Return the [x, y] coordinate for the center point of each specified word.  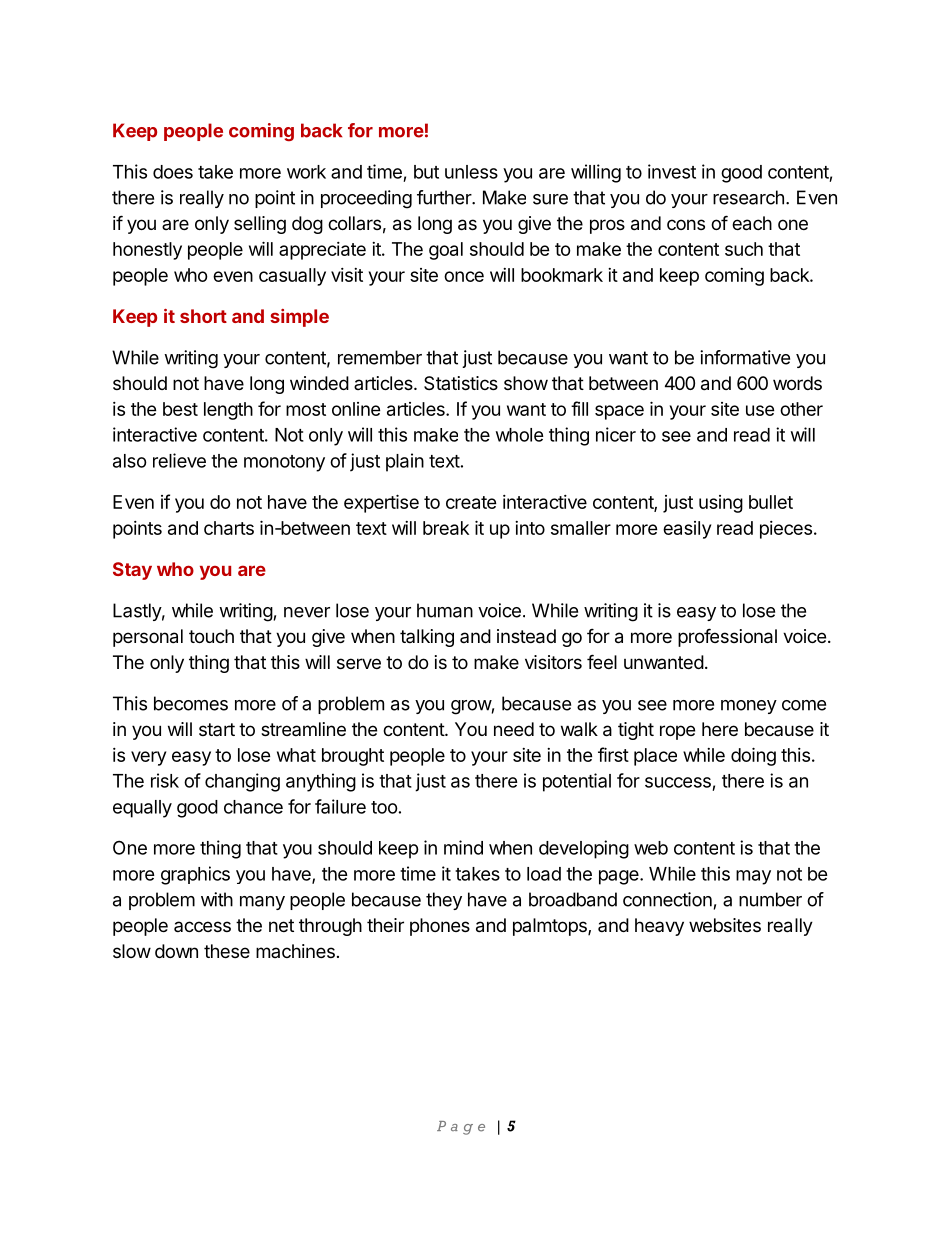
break [446, 528]
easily [687, 530]
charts [229, 528]
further [445, 197]
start [217, 729]
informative [745, 357]
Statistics [461, 383]
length [228, 411]
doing [753, 756]
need [514, 729]
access [202, 926]
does [173, 172]
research [748, 197]
